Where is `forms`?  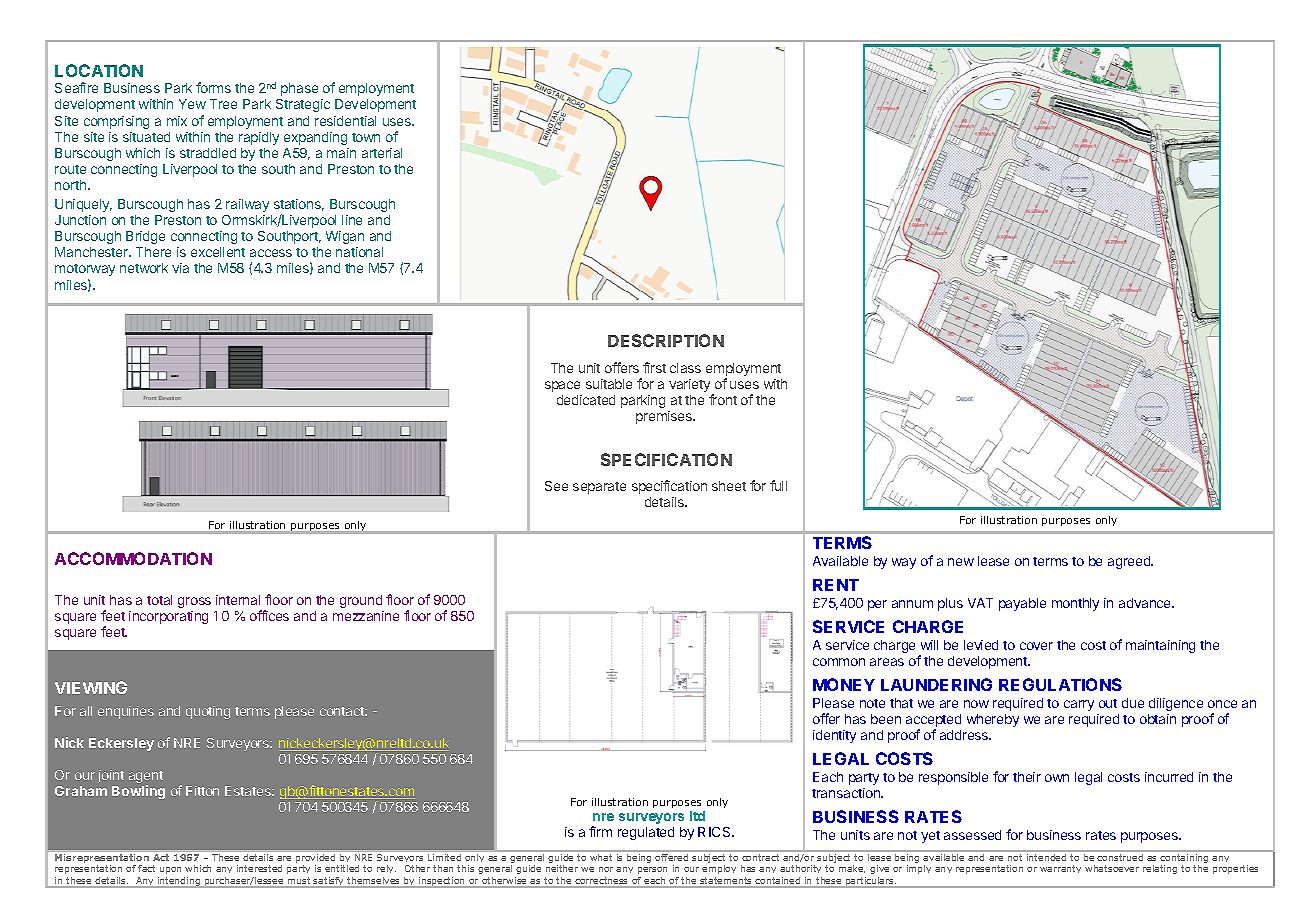 forms is located at coordinates (213, 87).
